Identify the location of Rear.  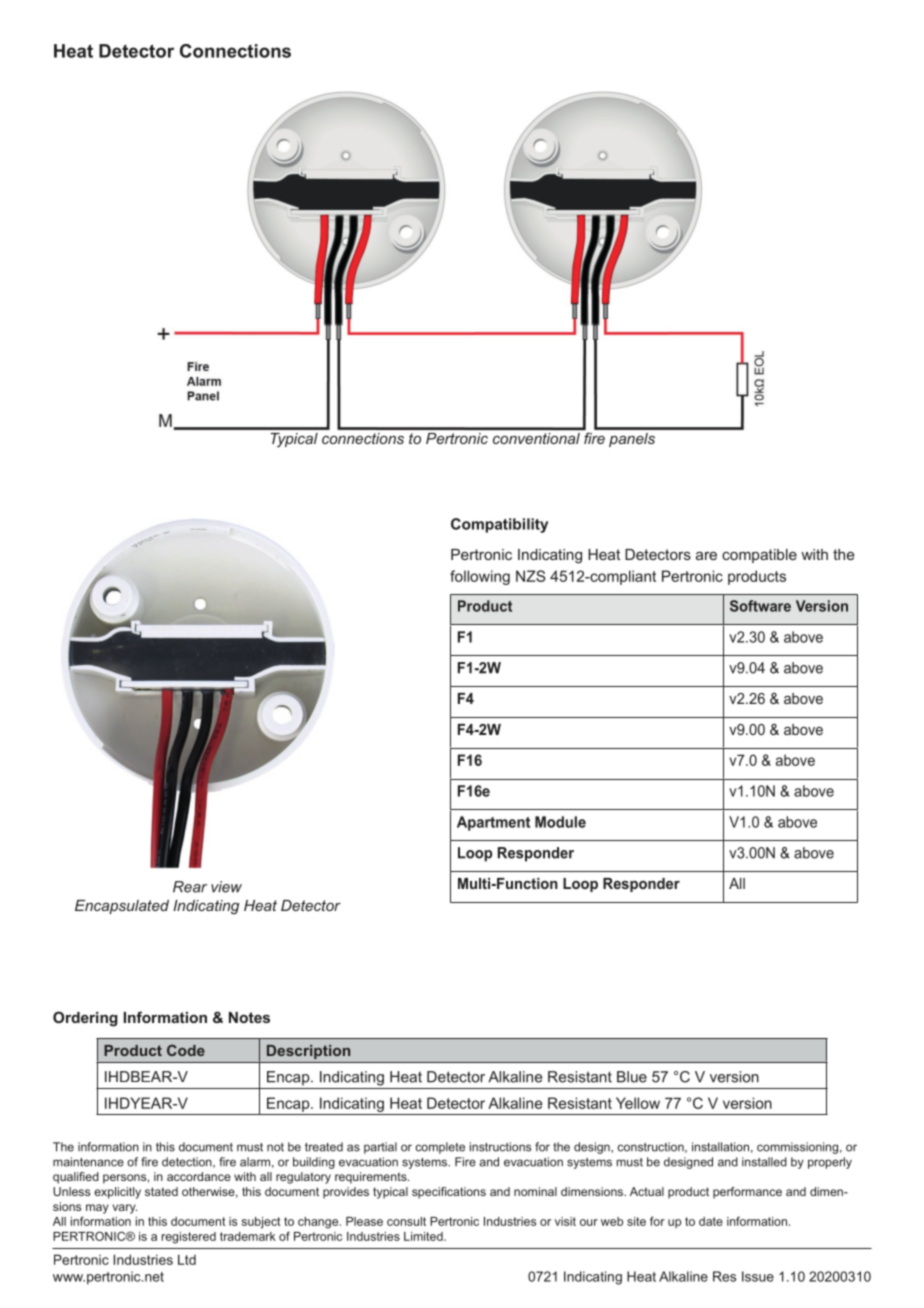
(190, 887).
